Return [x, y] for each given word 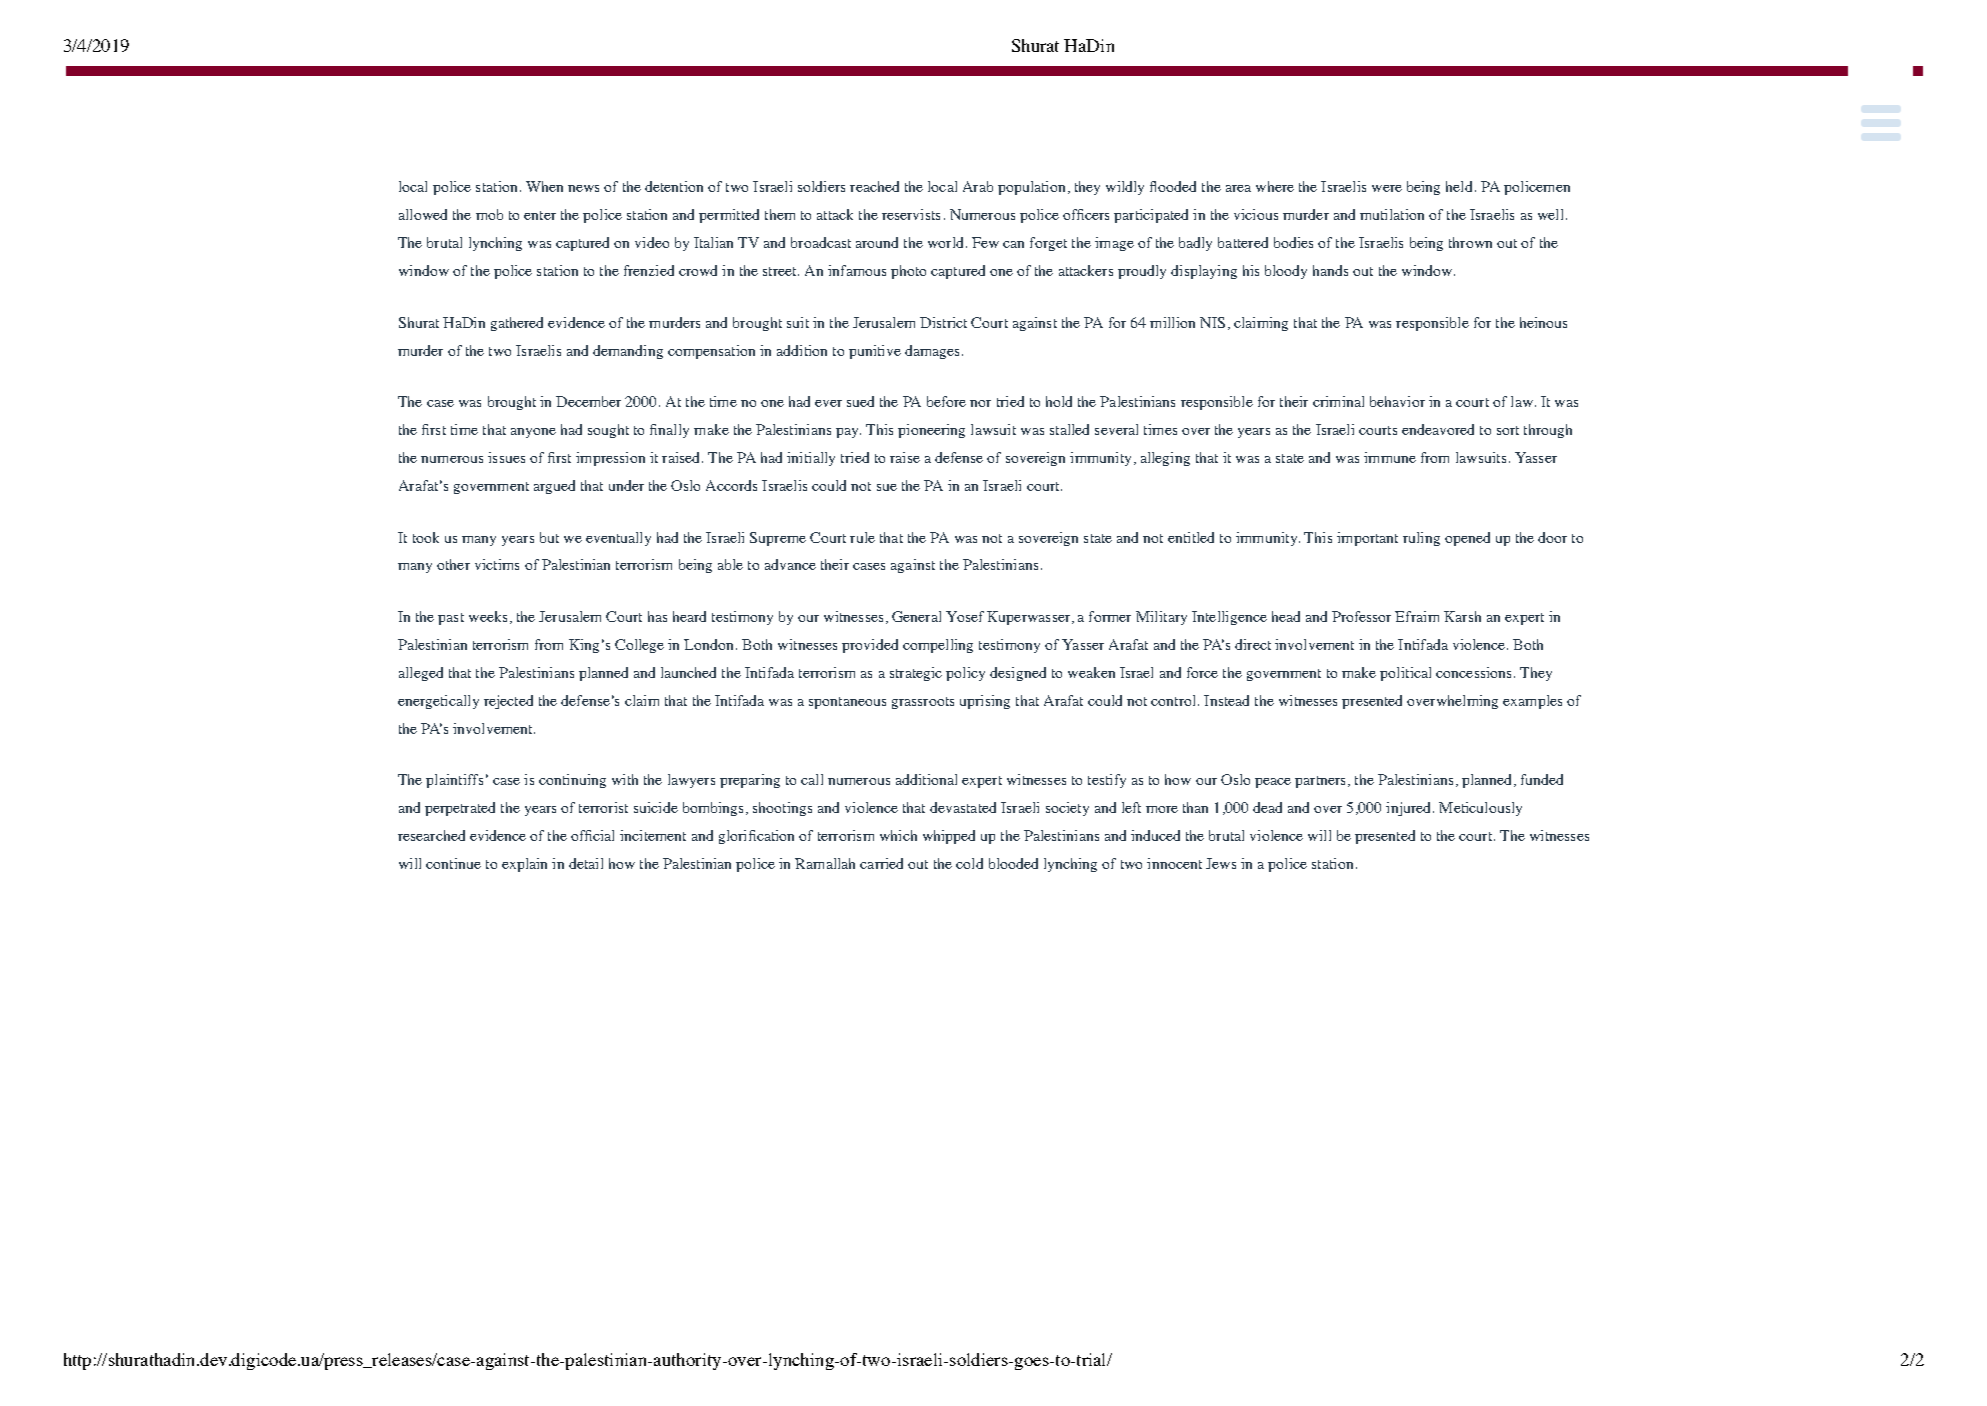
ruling [1421, 539]
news [583, 188]
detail [586, 863]
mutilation [1392, 214]
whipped [949, 837]
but [549, 537]
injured [1410, 809]
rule [862, 537]
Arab [978, 186]
